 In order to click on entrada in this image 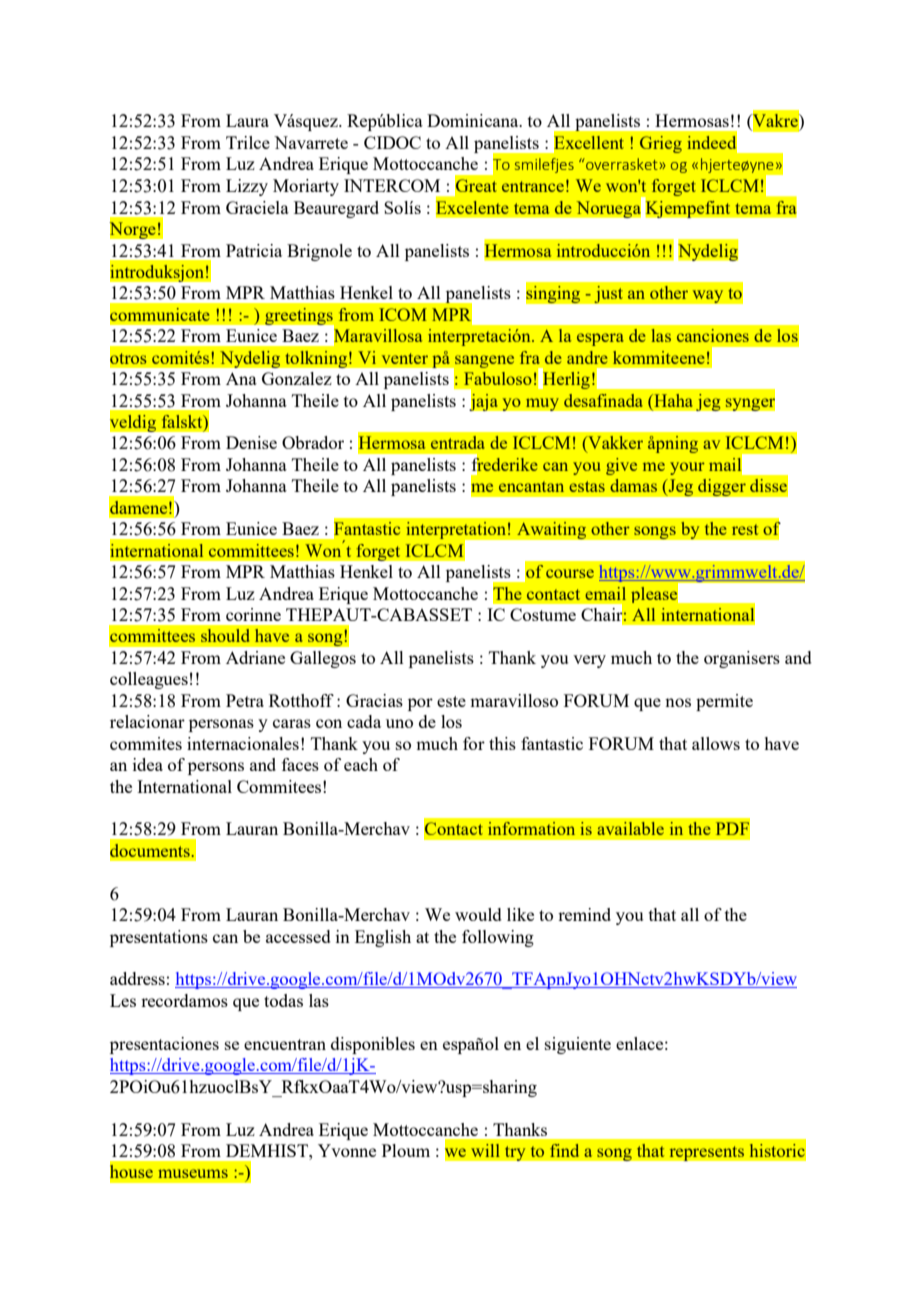, I will do `click(458, 442)`.
